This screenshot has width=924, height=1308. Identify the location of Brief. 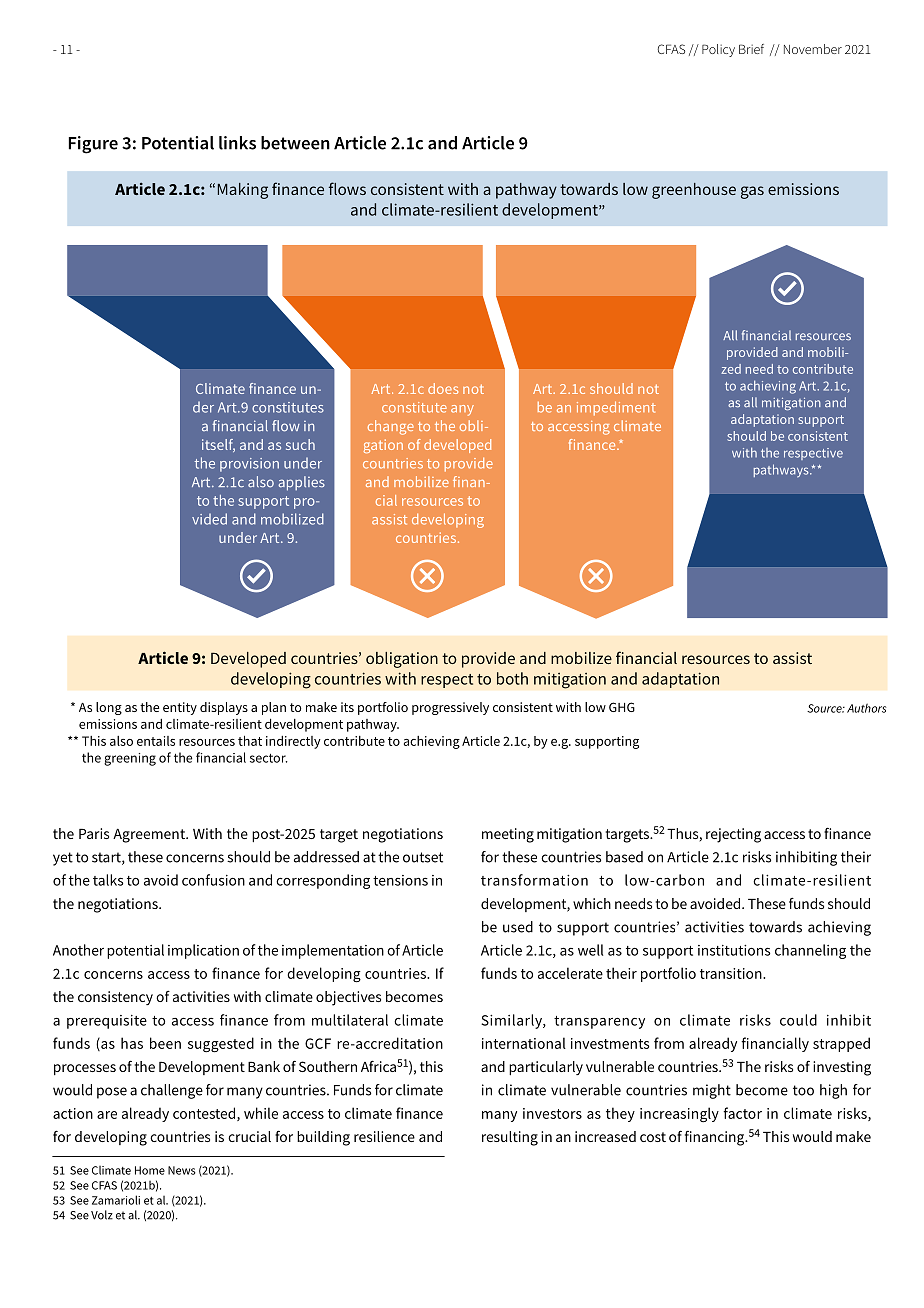
(751, 49).
